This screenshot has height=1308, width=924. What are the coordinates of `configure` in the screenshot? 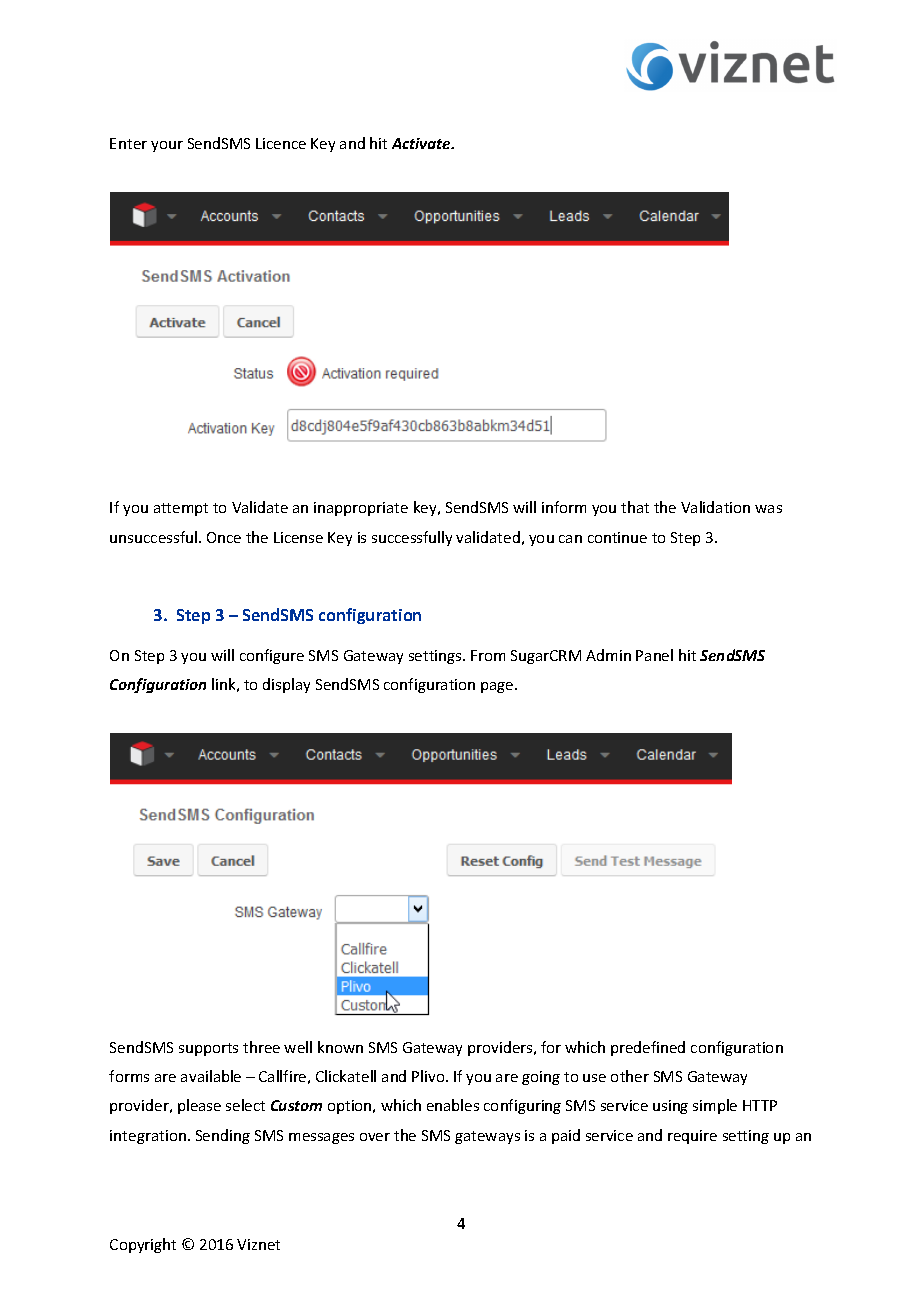 It's located at (272, 656).
